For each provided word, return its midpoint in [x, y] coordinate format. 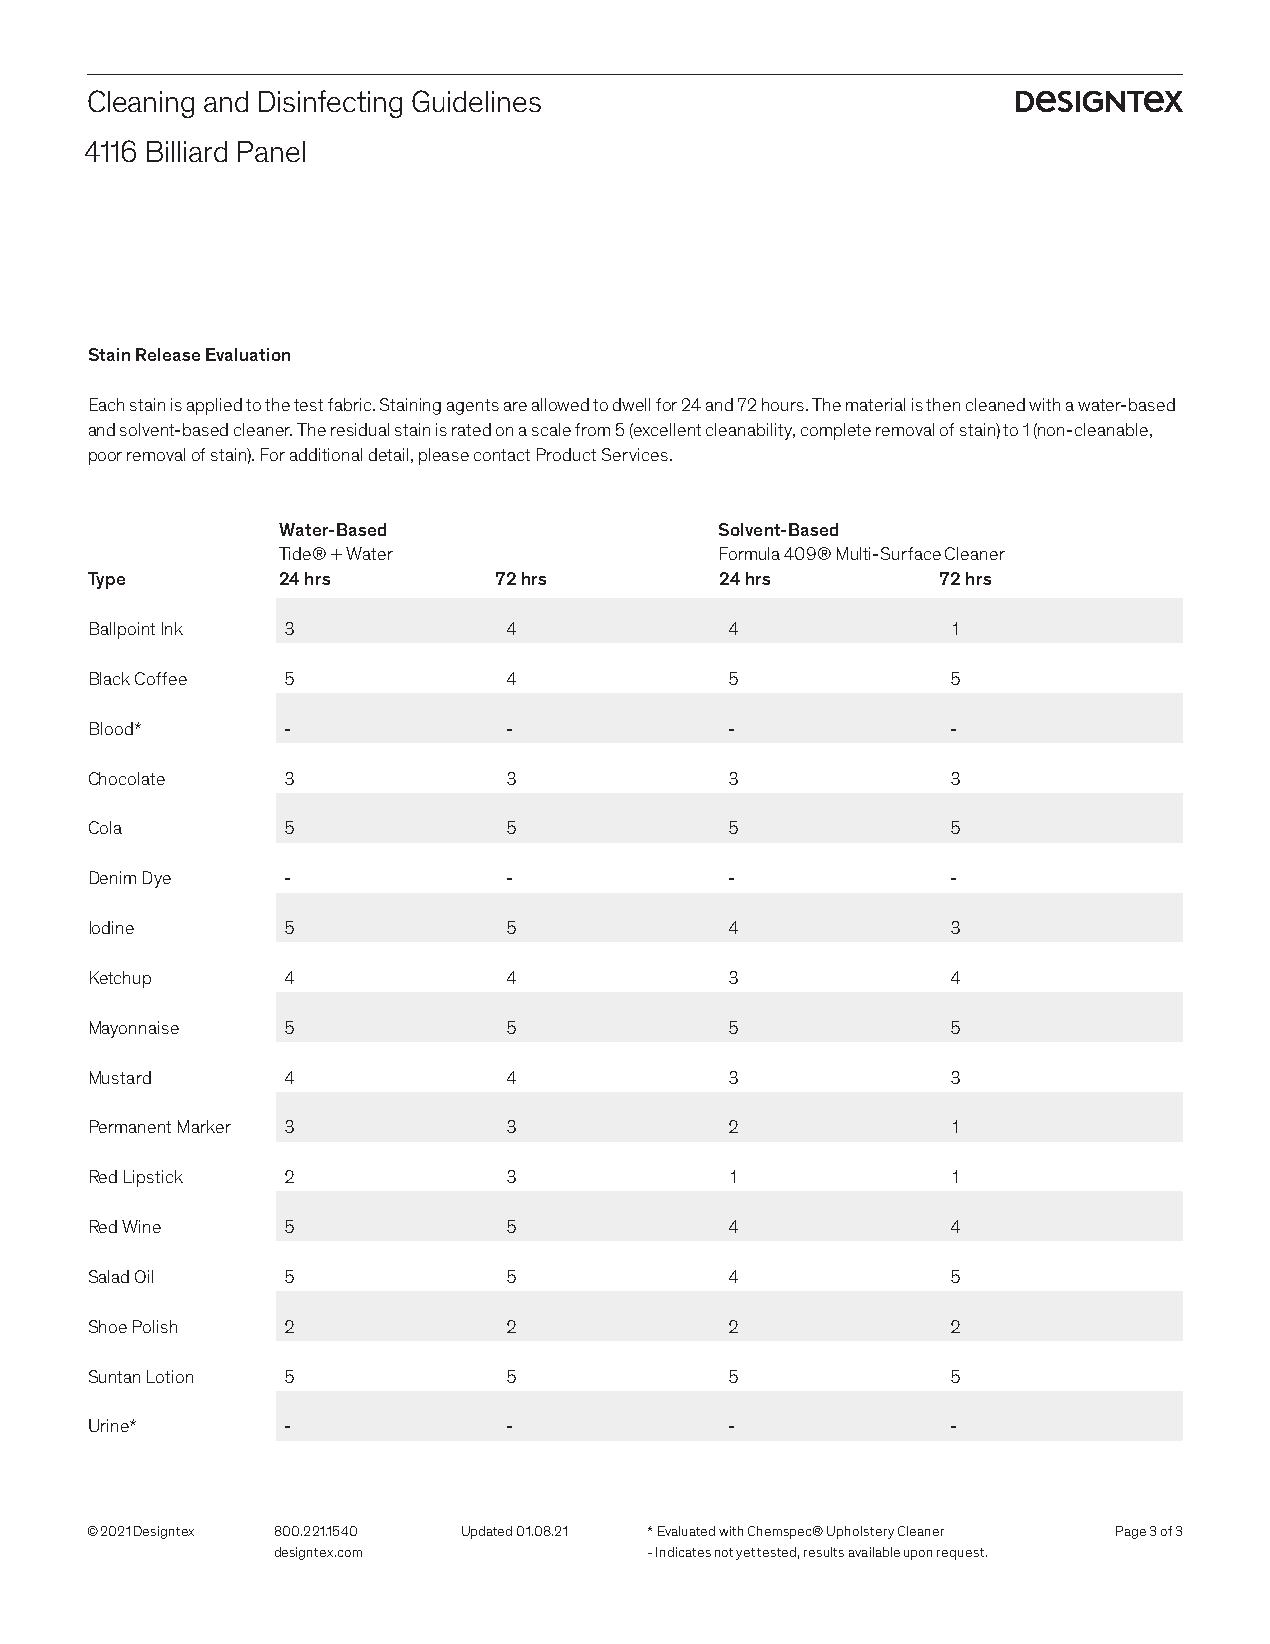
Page [1131, 1532]
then [943, 404]
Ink [172, 628]
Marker [204, 1126]
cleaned [995, 404]
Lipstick [153, 1178]
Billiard [187, 151]
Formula [750, 553]
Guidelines [476, 101]
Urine [110, 1425]
